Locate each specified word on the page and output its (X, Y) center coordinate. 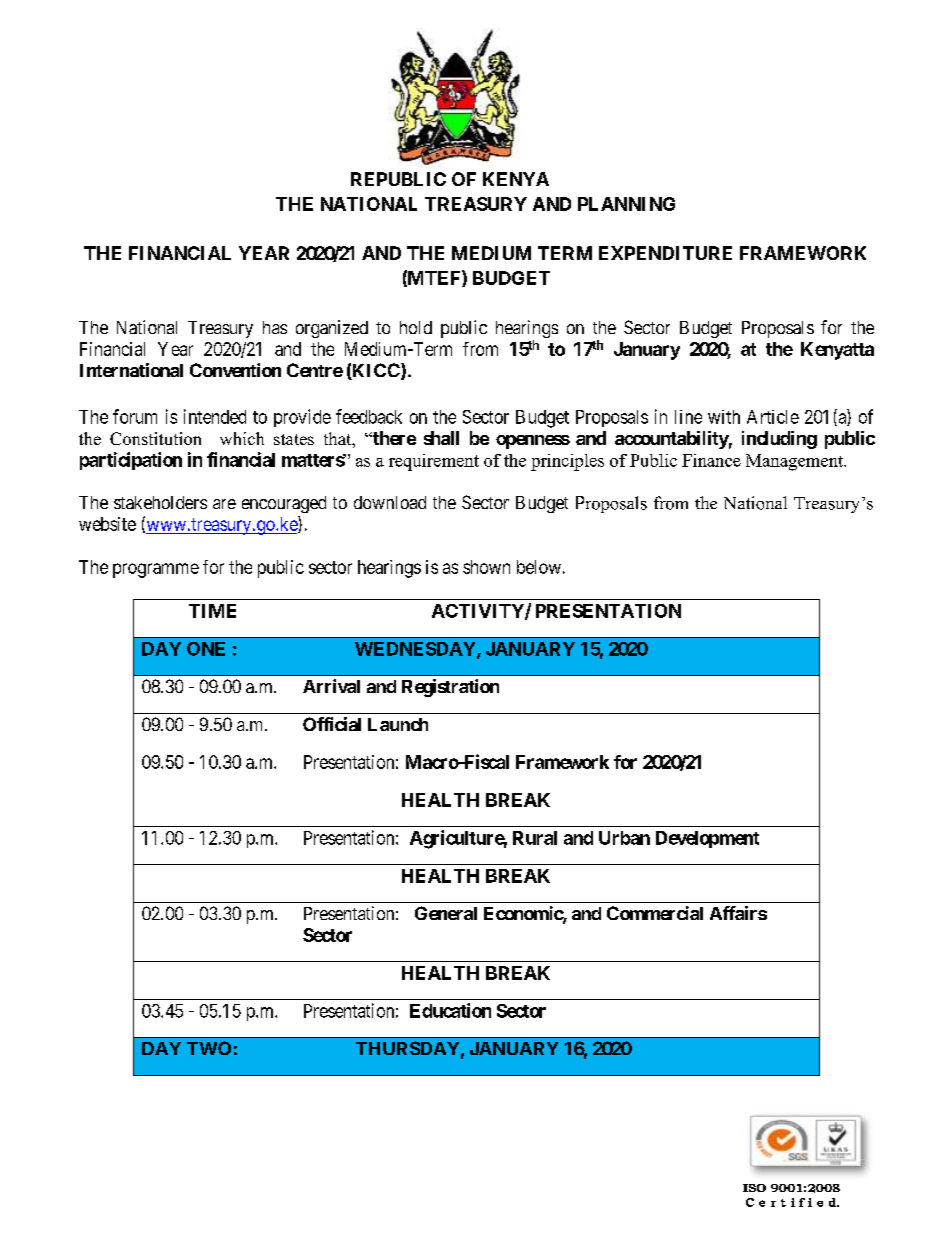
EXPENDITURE (665, 253)
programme (156, 570)
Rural (535, 838)
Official (332, 724)
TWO (209, 1048)
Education (450, 1010)
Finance (711, 460)
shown (486, 567)
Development (707, 839)
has (275, 327)
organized (332, 329)
